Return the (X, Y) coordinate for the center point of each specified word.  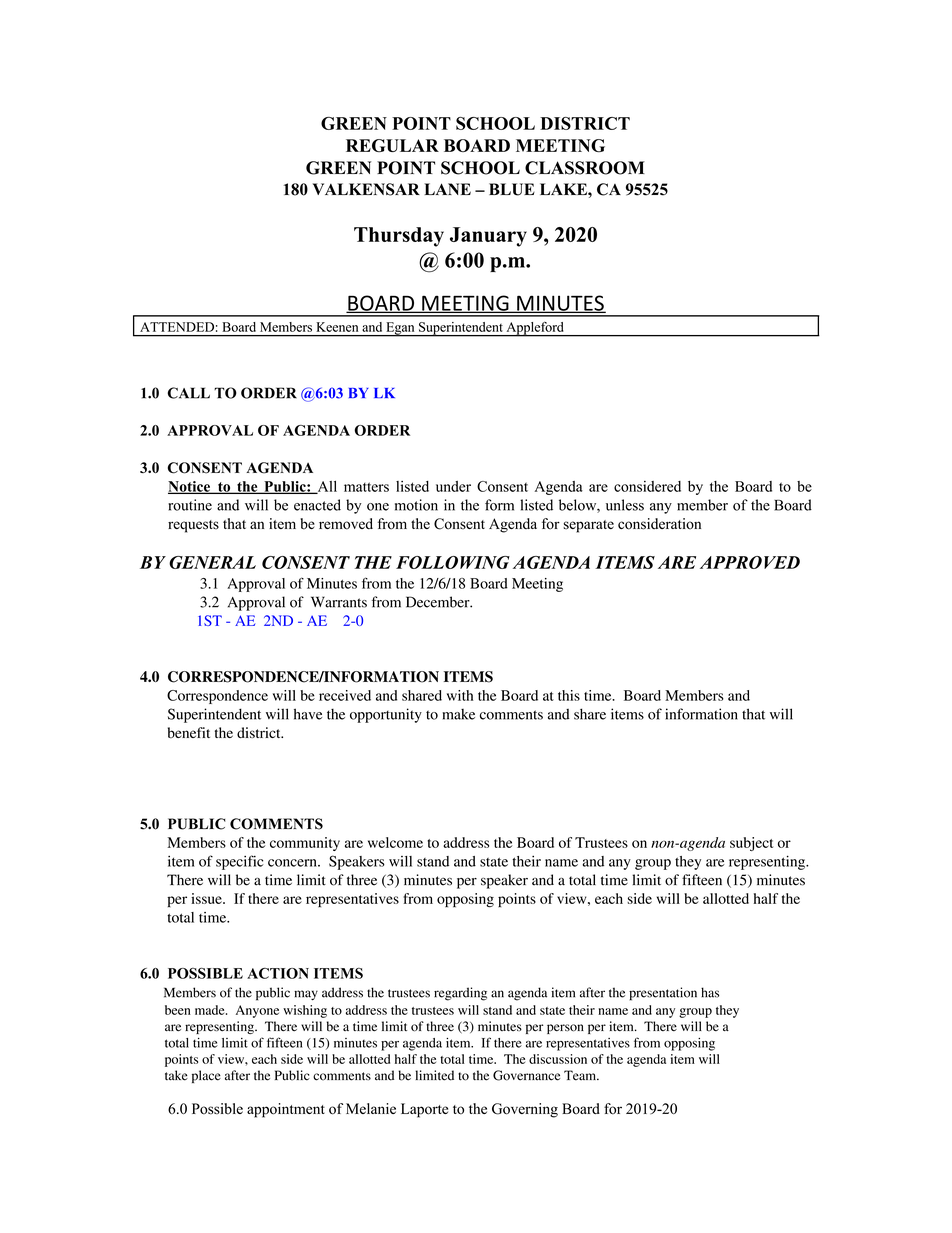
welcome (395, 842)
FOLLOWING (453, 562)
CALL (188, 393)
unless (625, 505)
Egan (400, 329)
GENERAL (212, 562)
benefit (189, 732)
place (206, 1076)
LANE (447, 189)
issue (207, 898)
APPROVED (750, 562)
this (569, 695)
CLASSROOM (585, 168)
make (458, 714)
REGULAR (392, 145)
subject (751, 844)
